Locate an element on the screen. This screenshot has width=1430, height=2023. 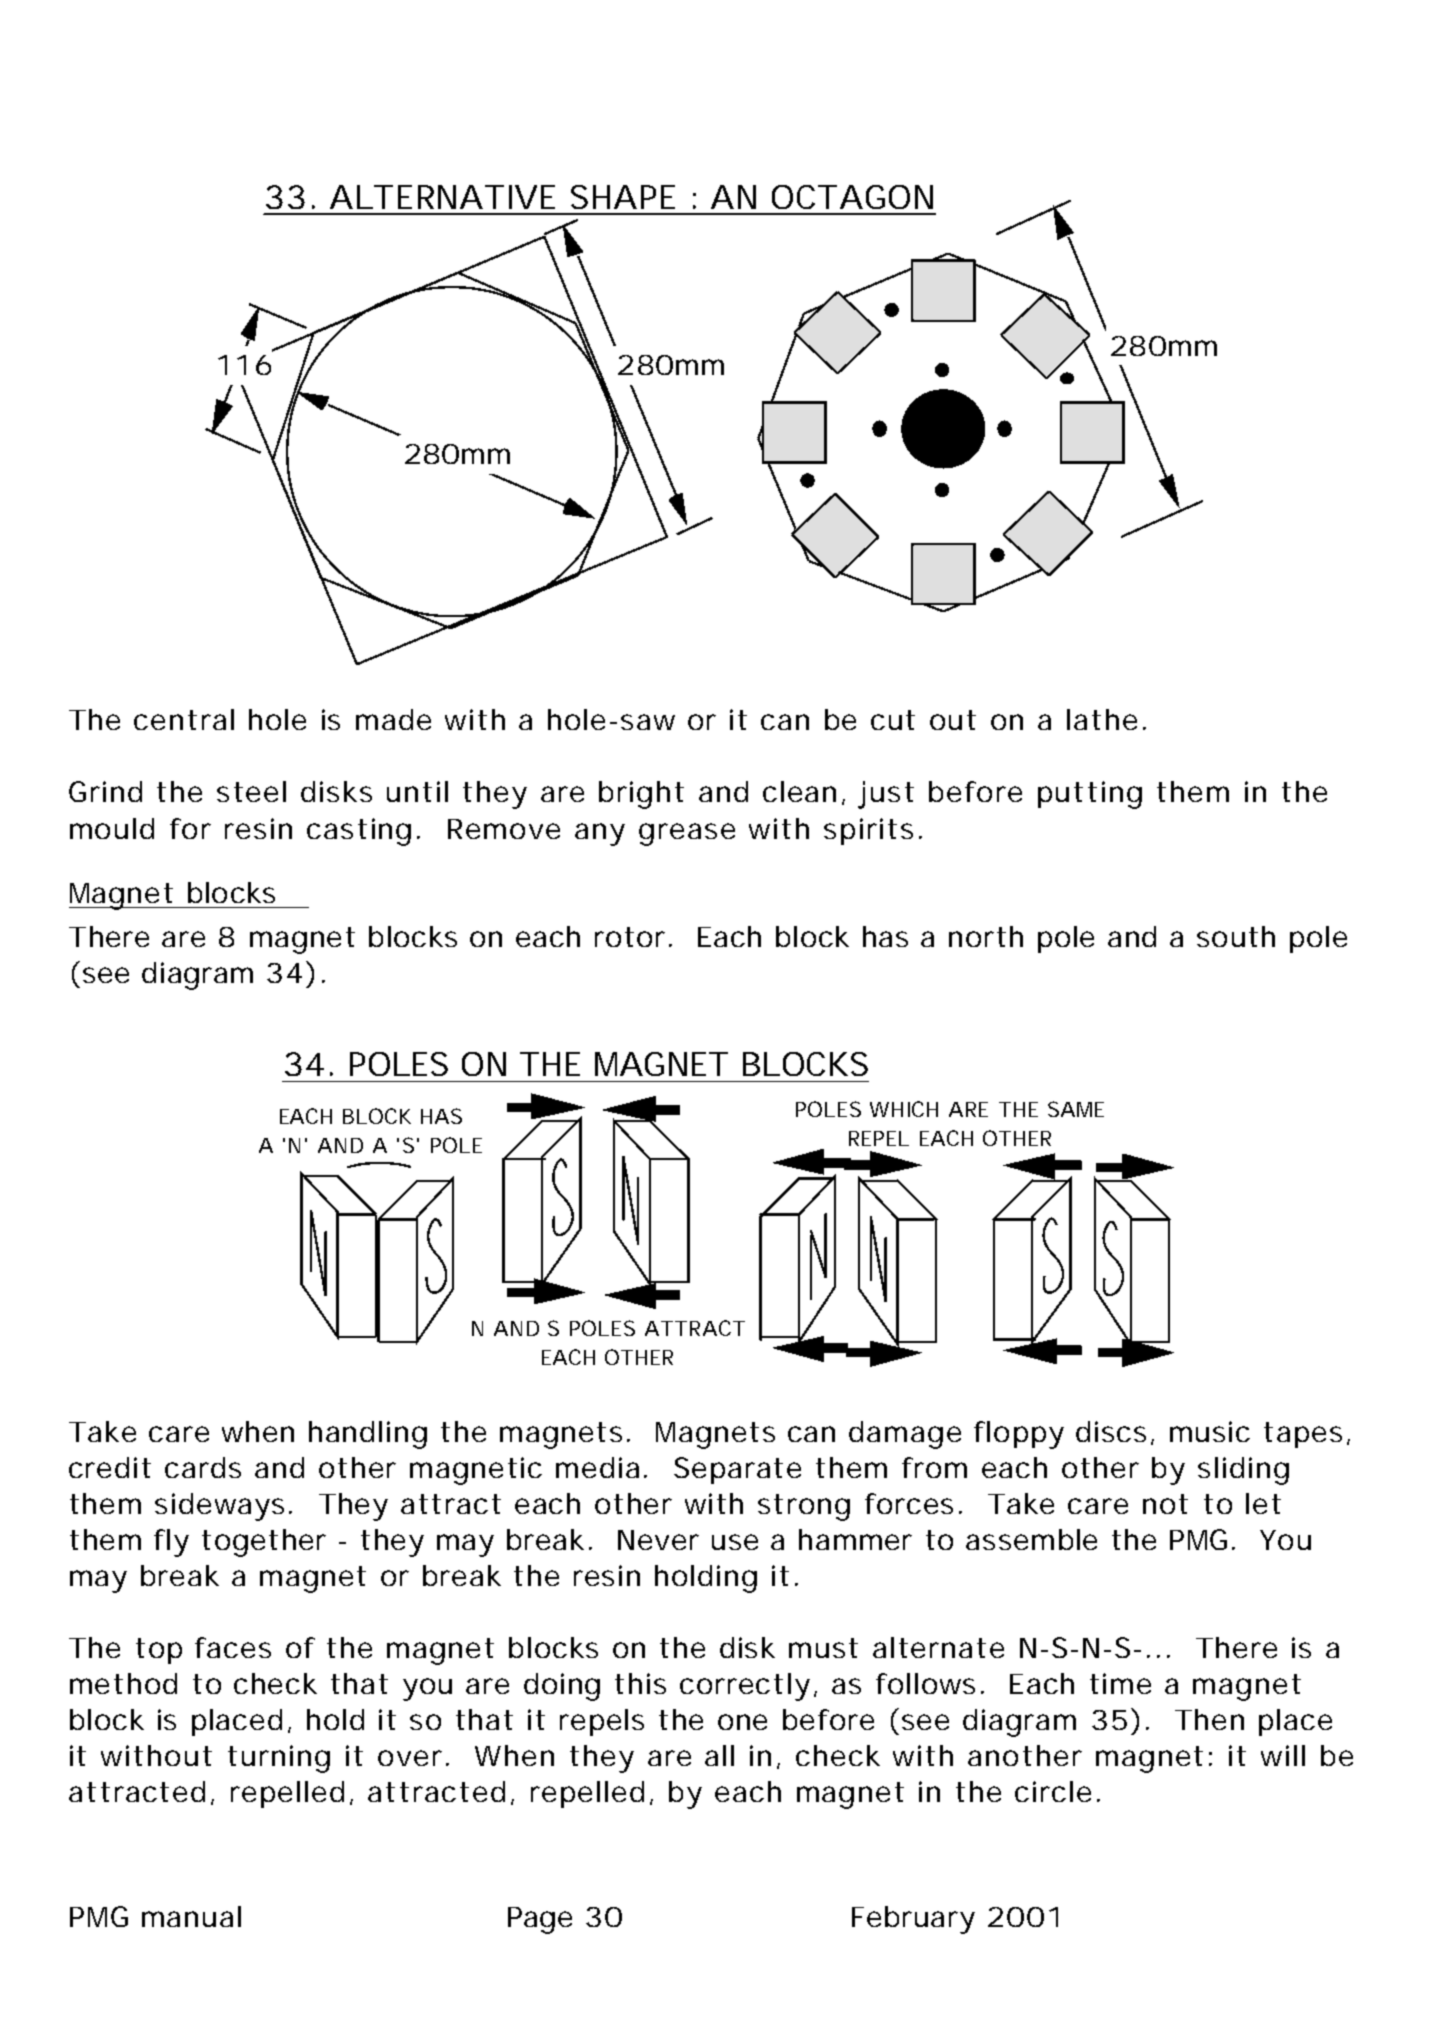
OCTAGON is located at coordinates (852, 197).
